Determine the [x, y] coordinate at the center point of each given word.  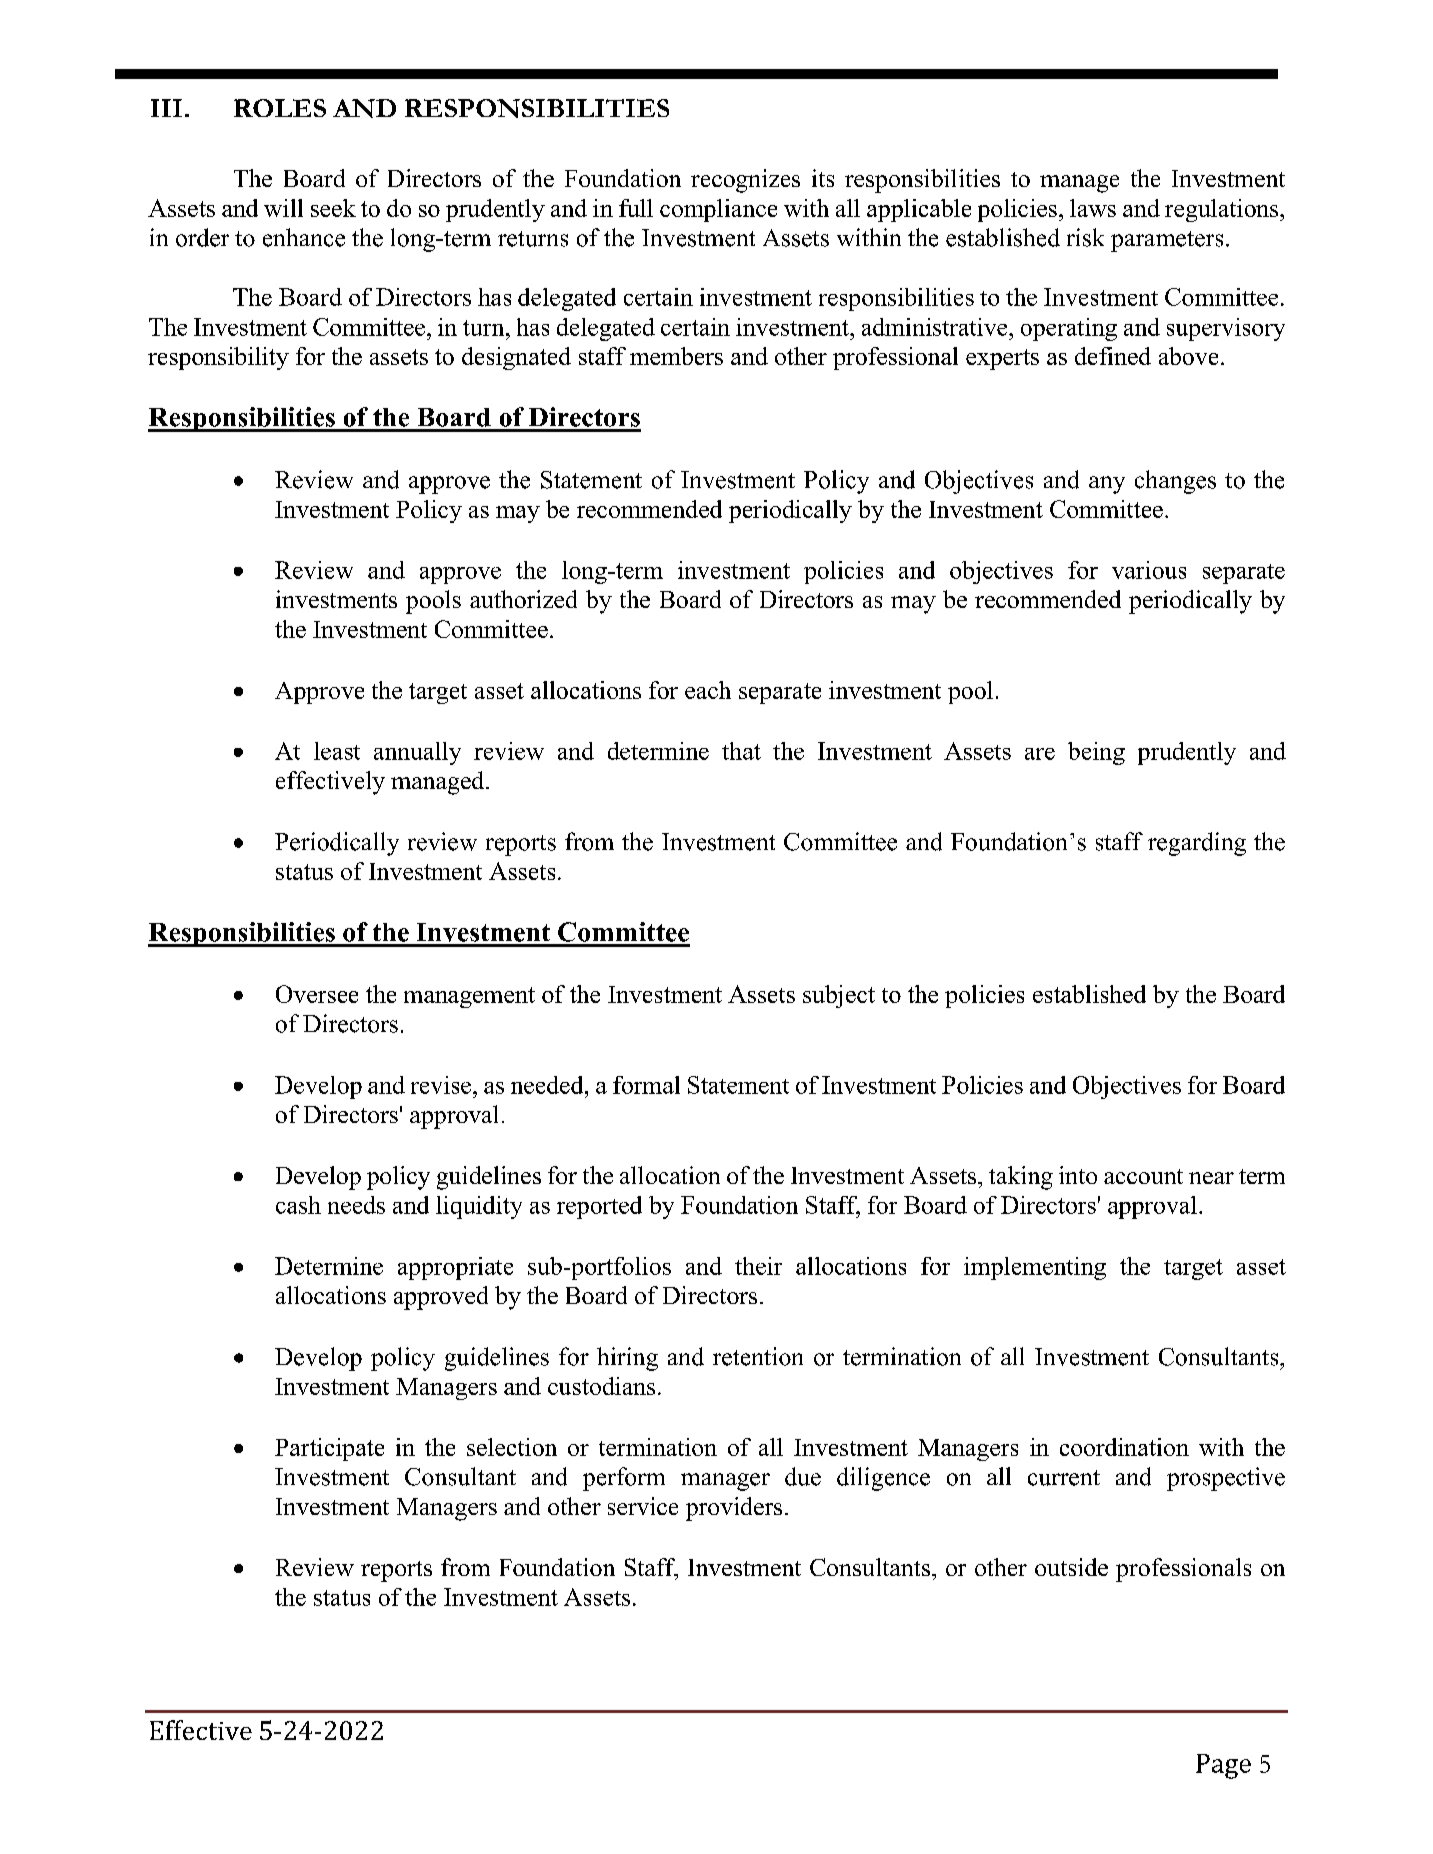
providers [734, 1509]
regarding [1197, 844]
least [337, 751]
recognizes [745, 181]
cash [298, 1205]
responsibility [218, 358]
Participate [329, 1449]
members [676, 356]
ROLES [280, 108]
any [1107, 485]
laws [1093, 208]
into [1078, 1175]
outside [1071, 1567]
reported [599, 1207]
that [741, 751]
